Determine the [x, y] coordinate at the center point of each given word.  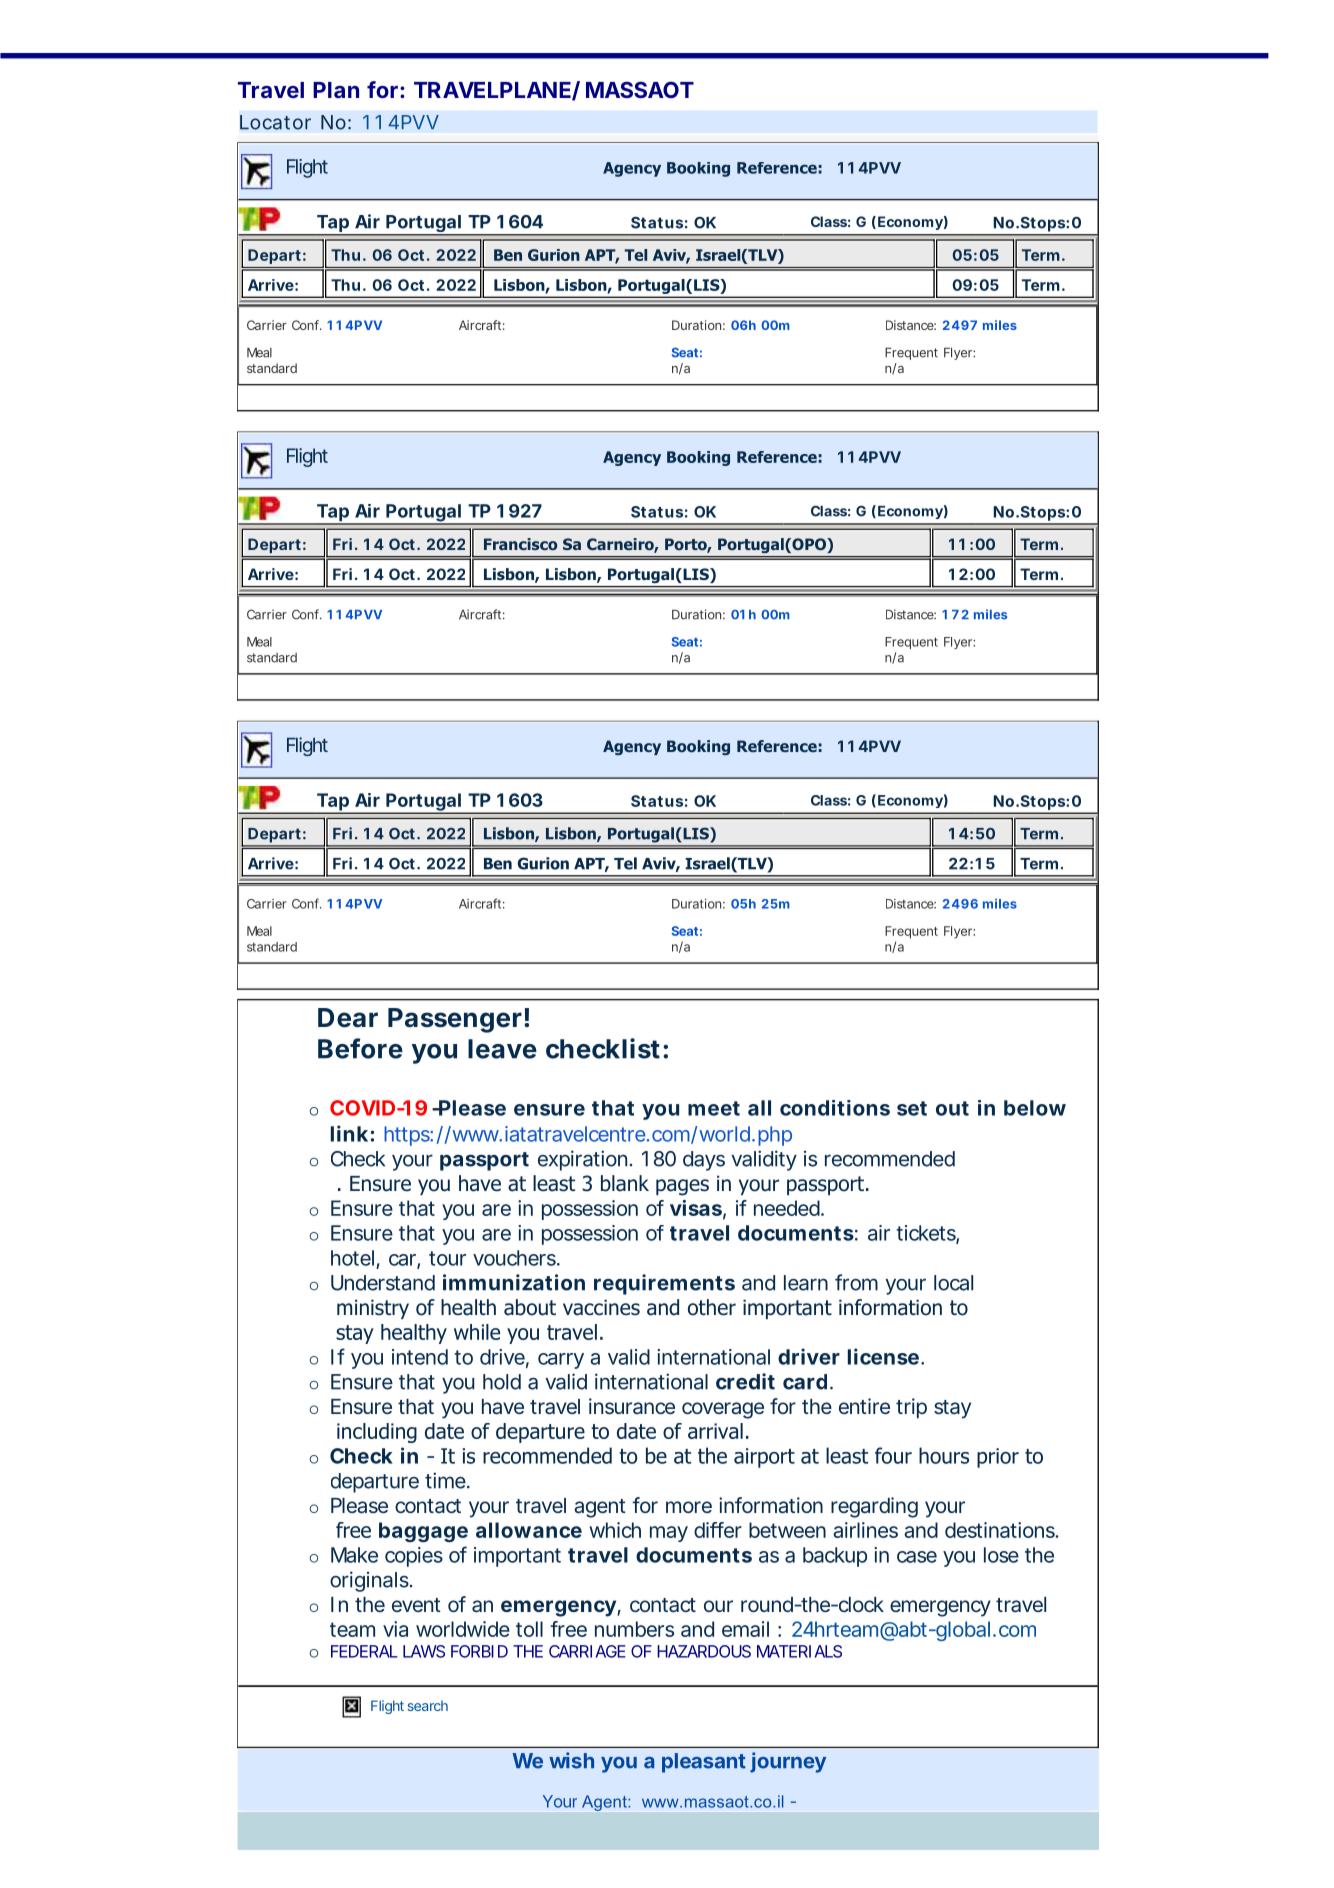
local [953, 1283]
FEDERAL [364, 1651]
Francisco [520, 544]
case [917, 1557]
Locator [275, 122]
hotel [352, 1258]
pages [682, 1187]
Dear [348, 1018]
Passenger [455, 1020]
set [912, 1108]
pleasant [704, 1763]
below [1035, 1108]
